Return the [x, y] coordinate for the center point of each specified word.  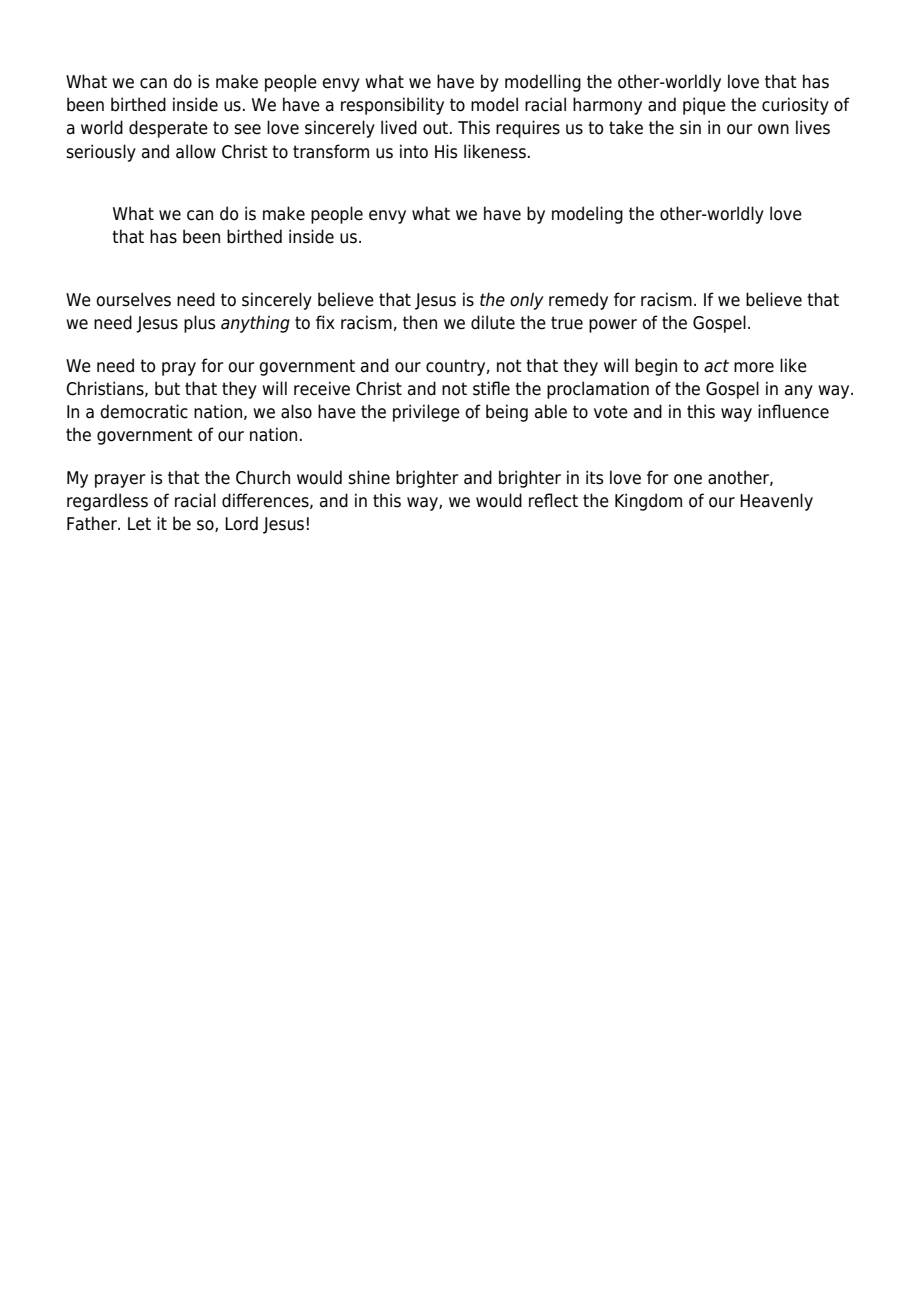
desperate [168, 129]
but [167, 388]
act [716, 366]
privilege [426, 413]
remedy [578, 301]
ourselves [133, 299]
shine [369, 477]
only [527, 301]
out [437, 128]
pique [704, 106]
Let [139, 524]
